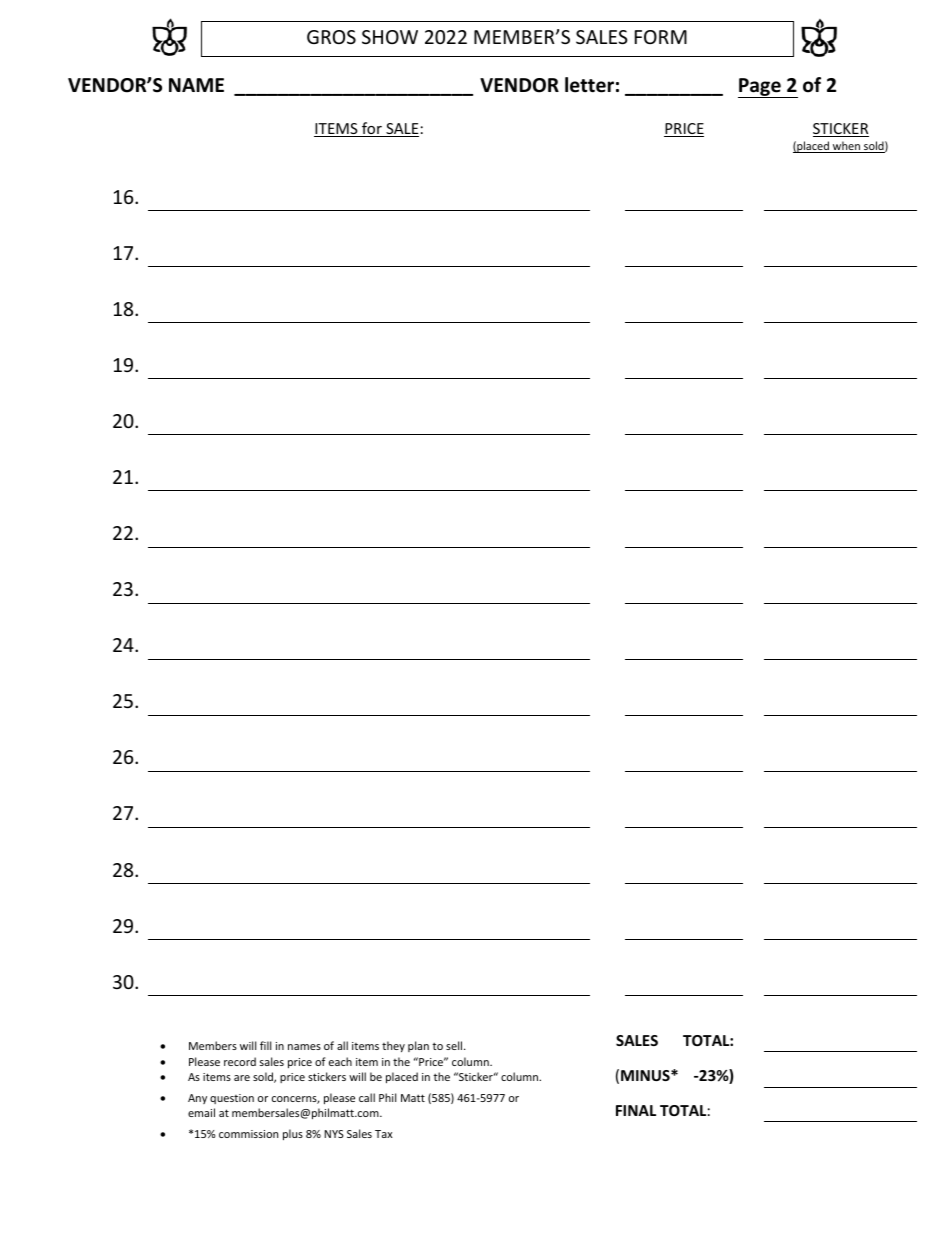 This image has height=1233, width=952. What do you see at coordinates (455, 1045) in the image?
I see `sell` at bounding box center [455, 1045].
